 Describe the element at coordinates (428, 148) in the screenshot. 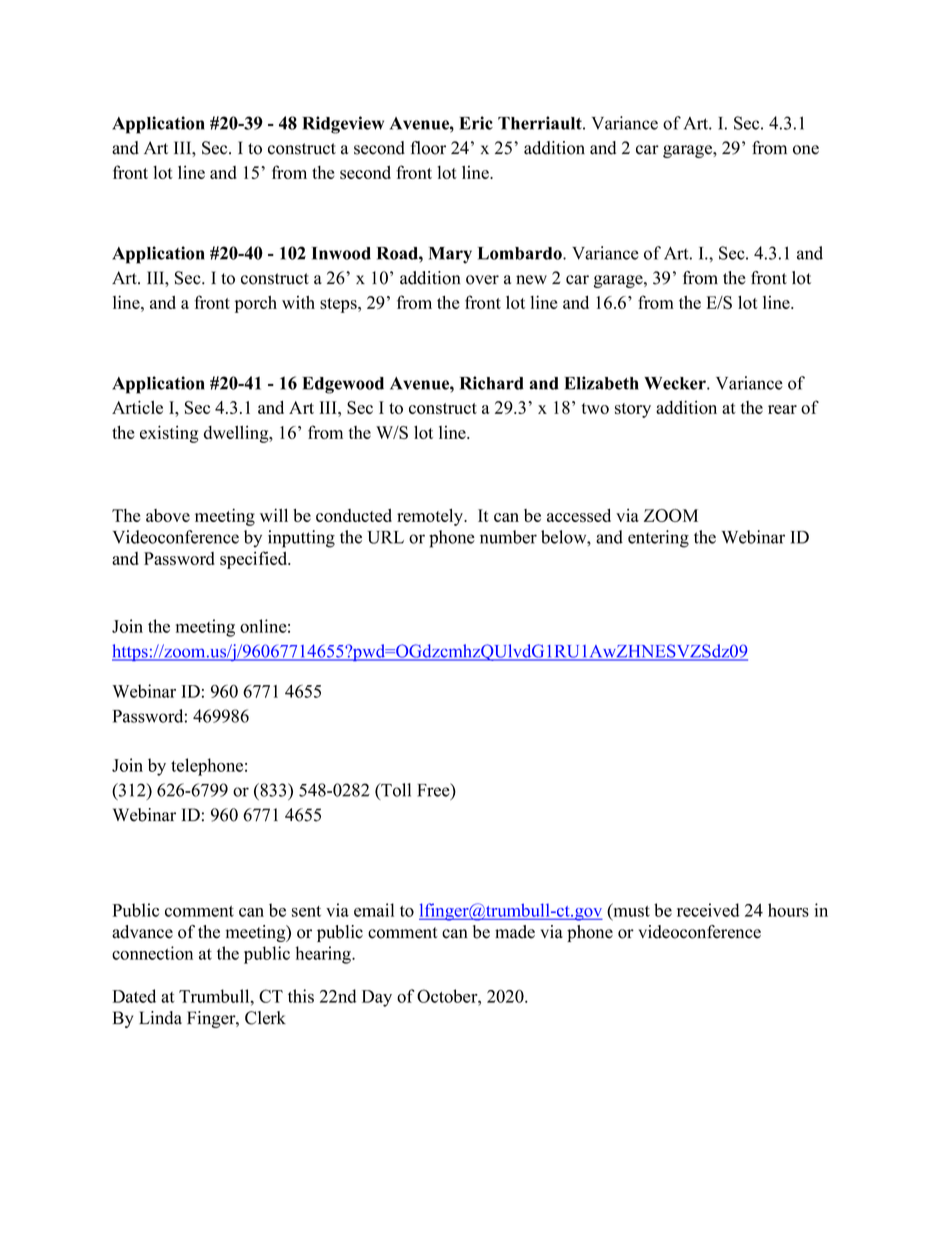

I see `floor` at that location.
